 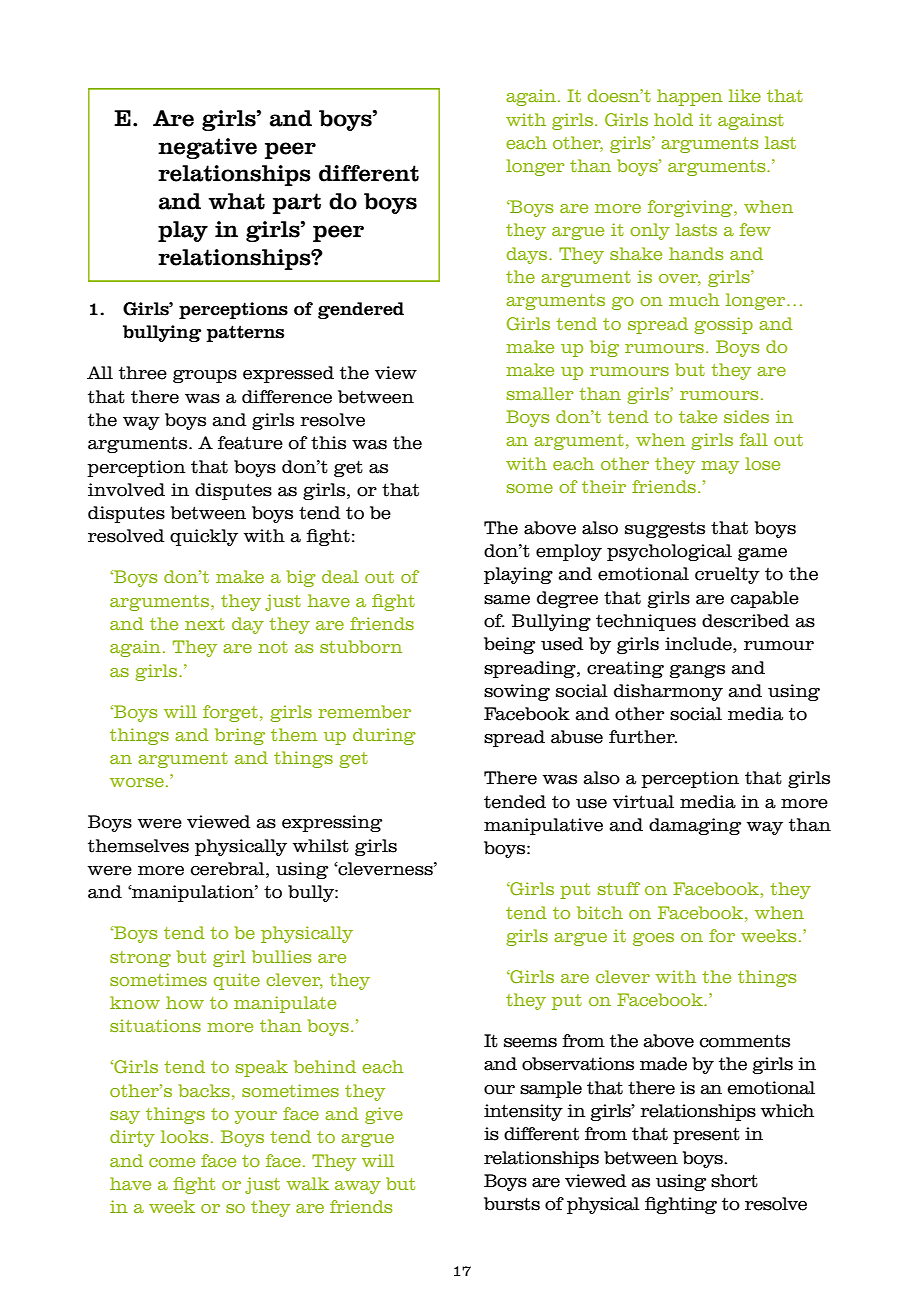 What do you see at coordinates (720, 467) in the screenshot?
I see `may` at bounding box center [720, 467].
